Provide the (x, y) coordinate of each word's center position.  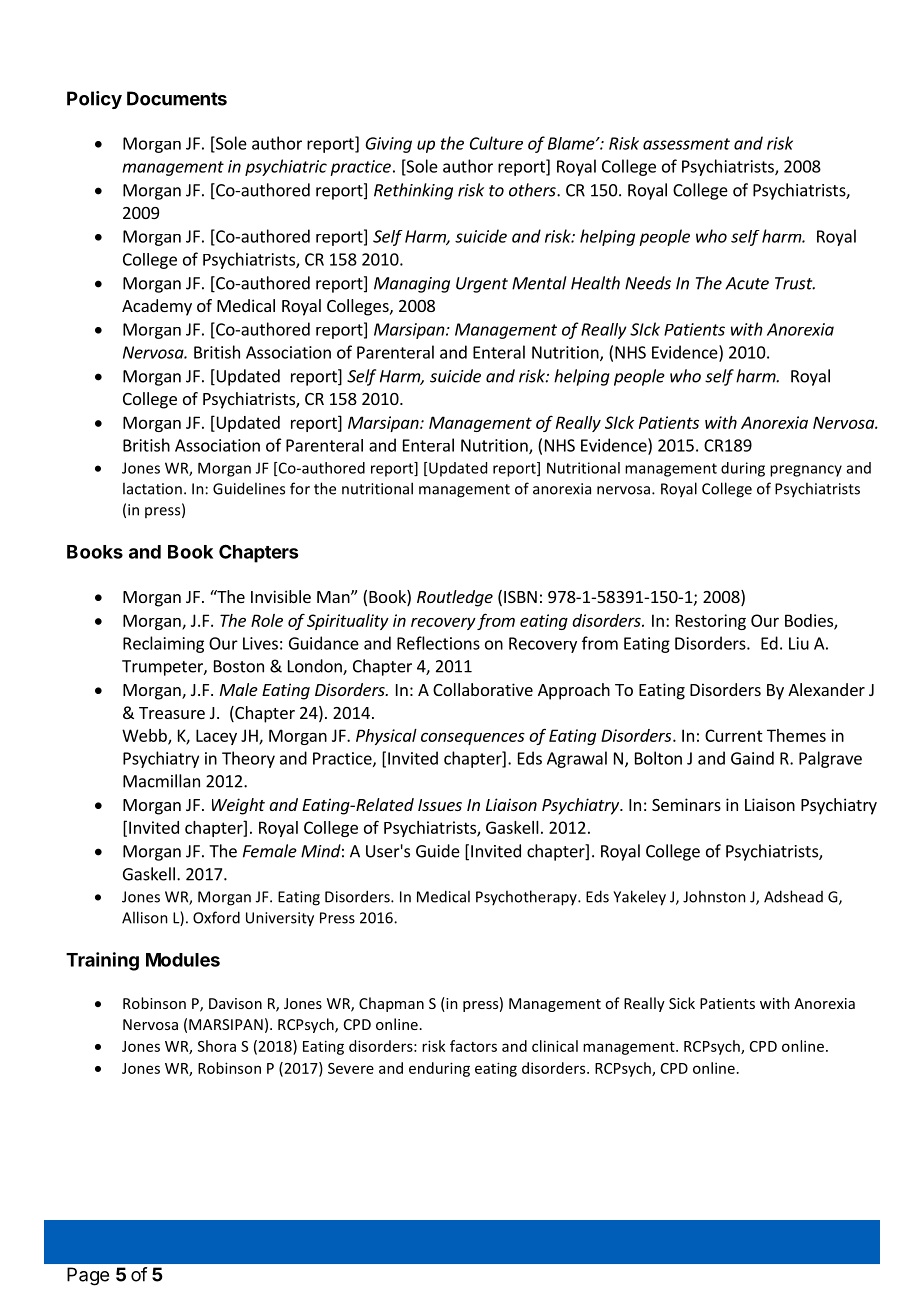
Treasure (172, 713)
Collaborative (483, 689)
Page (88, 1276)
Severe (351, 1068)
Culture (496, 143)
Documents (177, 98)
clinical (555, 1046)
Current (734, 735)
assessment (686, 144)
